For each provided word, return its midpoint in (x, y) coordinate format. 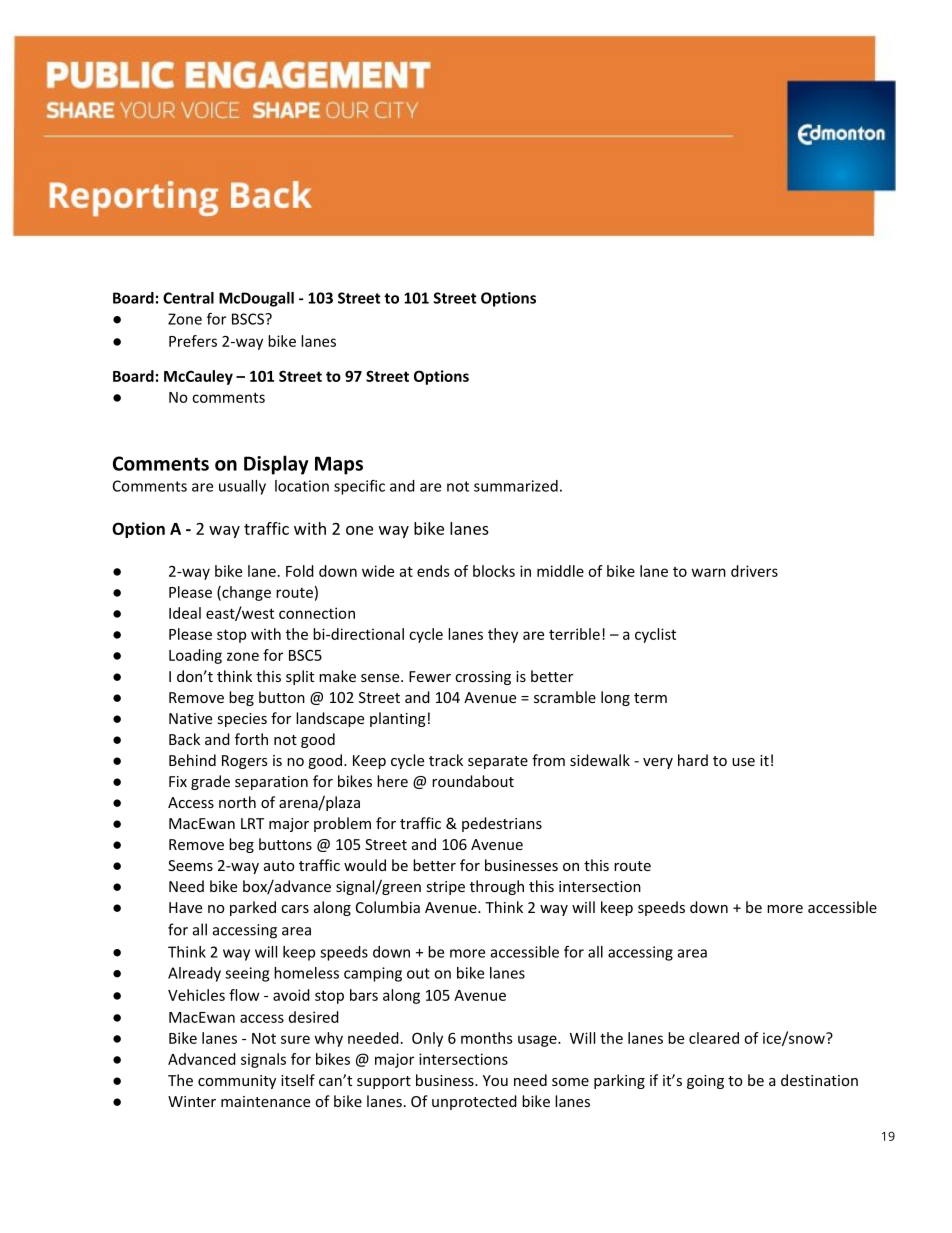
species (242, 720)
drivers (754, 571)
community (237, 1082)
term (650, 698)
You (495, 1080)
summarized (516, 486)
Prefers (193, 341)
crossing (483, 678)
